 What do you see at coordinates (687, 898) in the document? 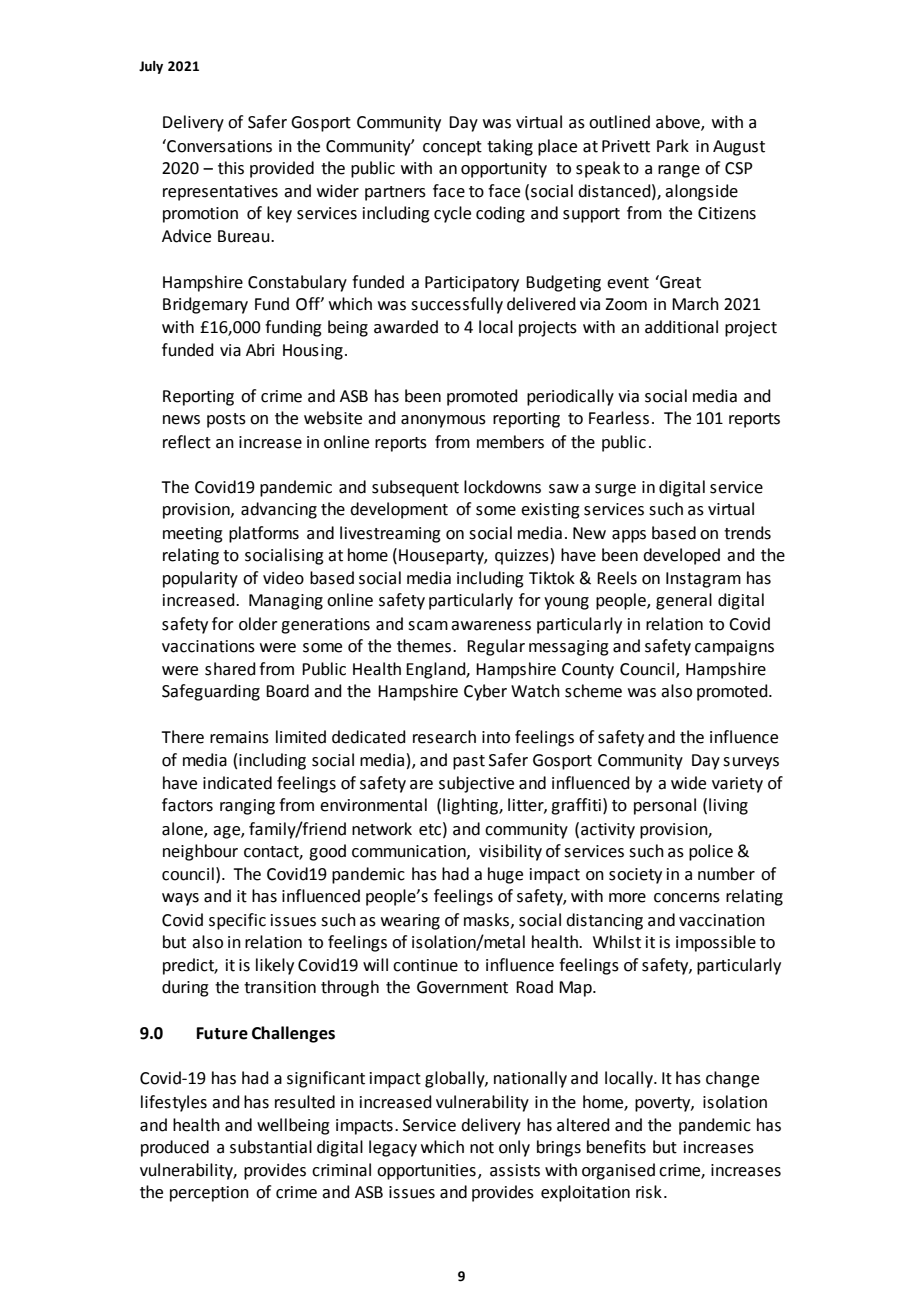
I see `concerns` at bounding box center [687, 898].
